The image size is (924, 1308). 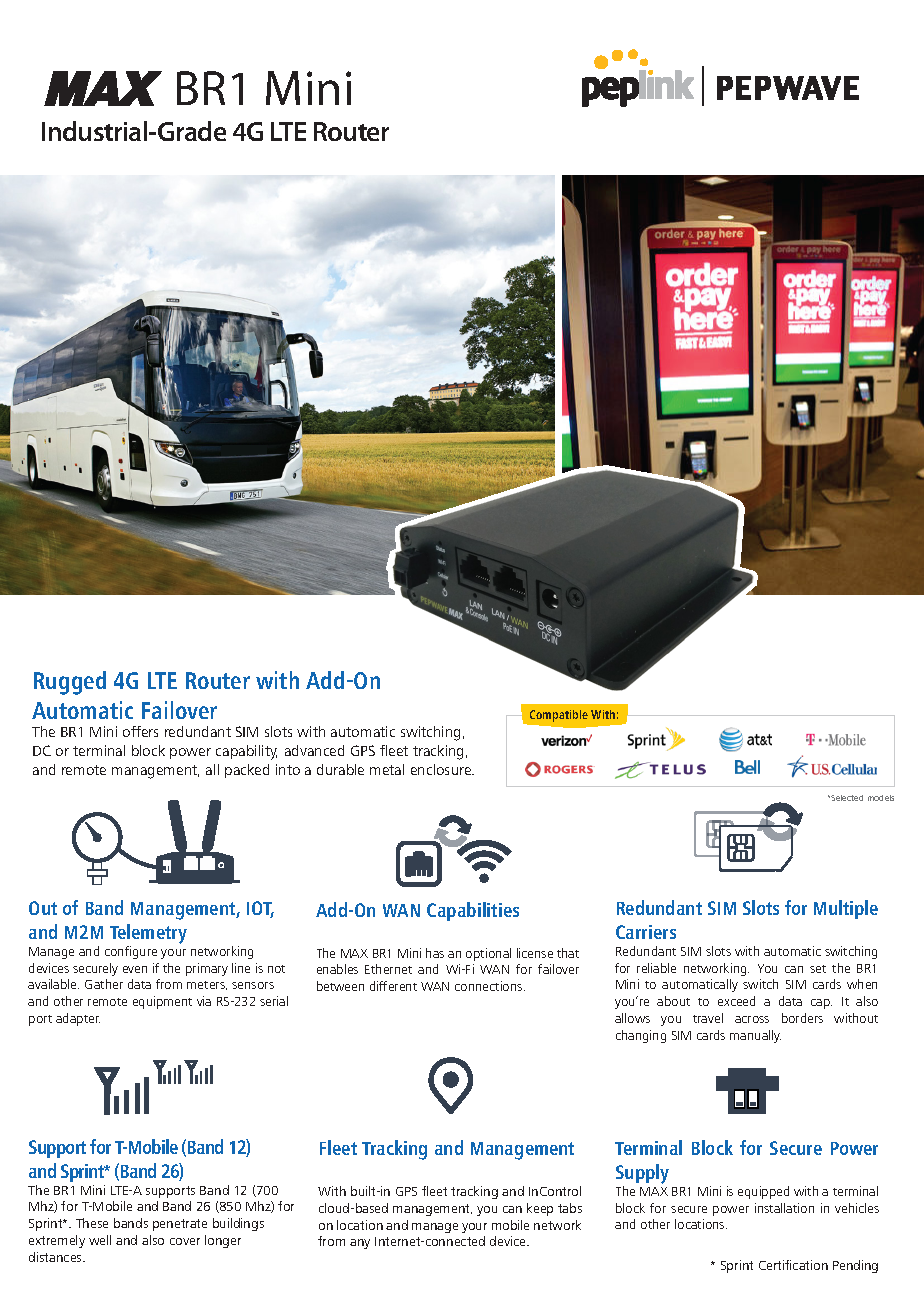 What do you see at coordinates (140, 731) in the screenshot?
I see `offers` at bounding box center [140, 731].
